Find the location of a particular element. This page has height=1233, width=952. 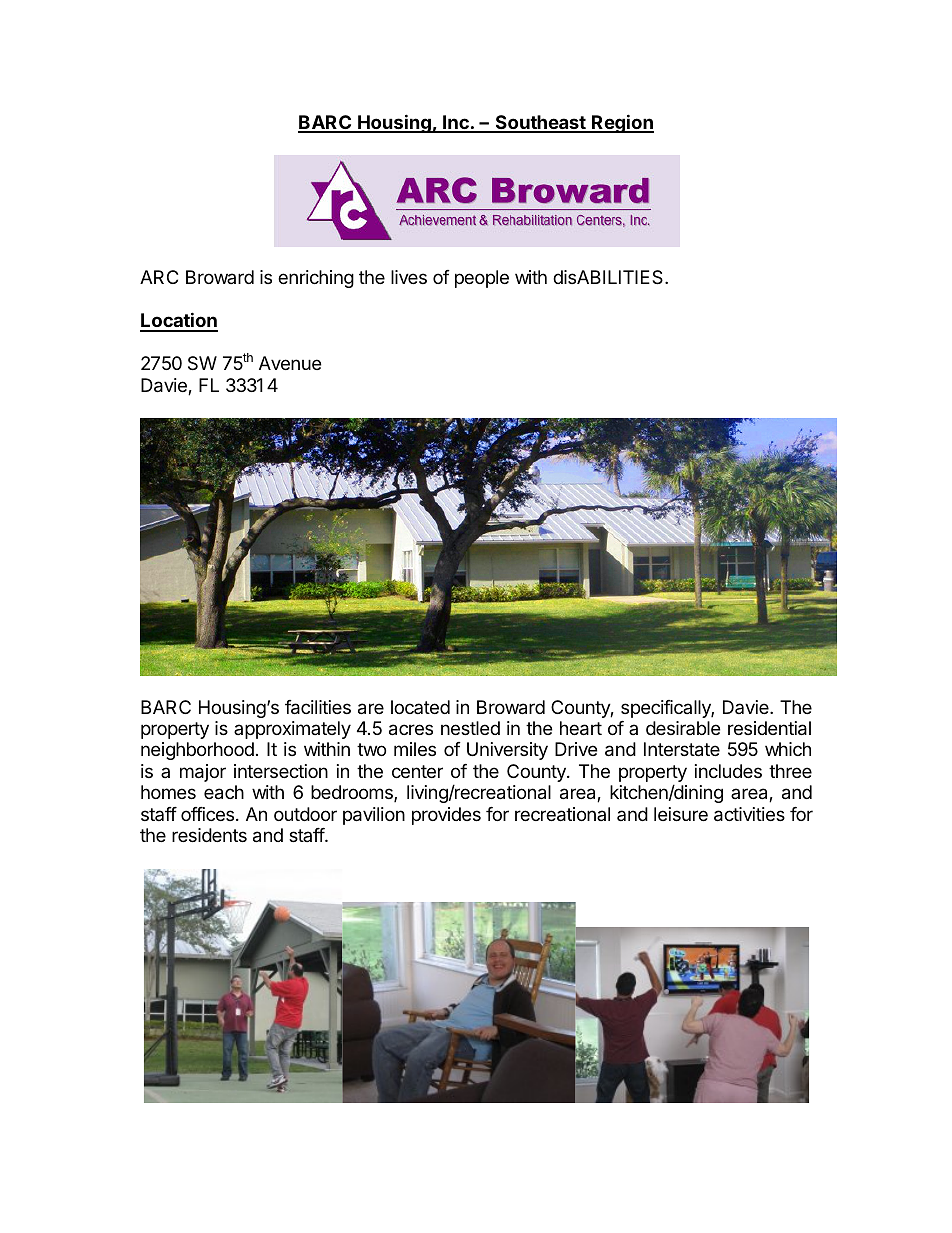

provides is located at coordinates (446, 816).
